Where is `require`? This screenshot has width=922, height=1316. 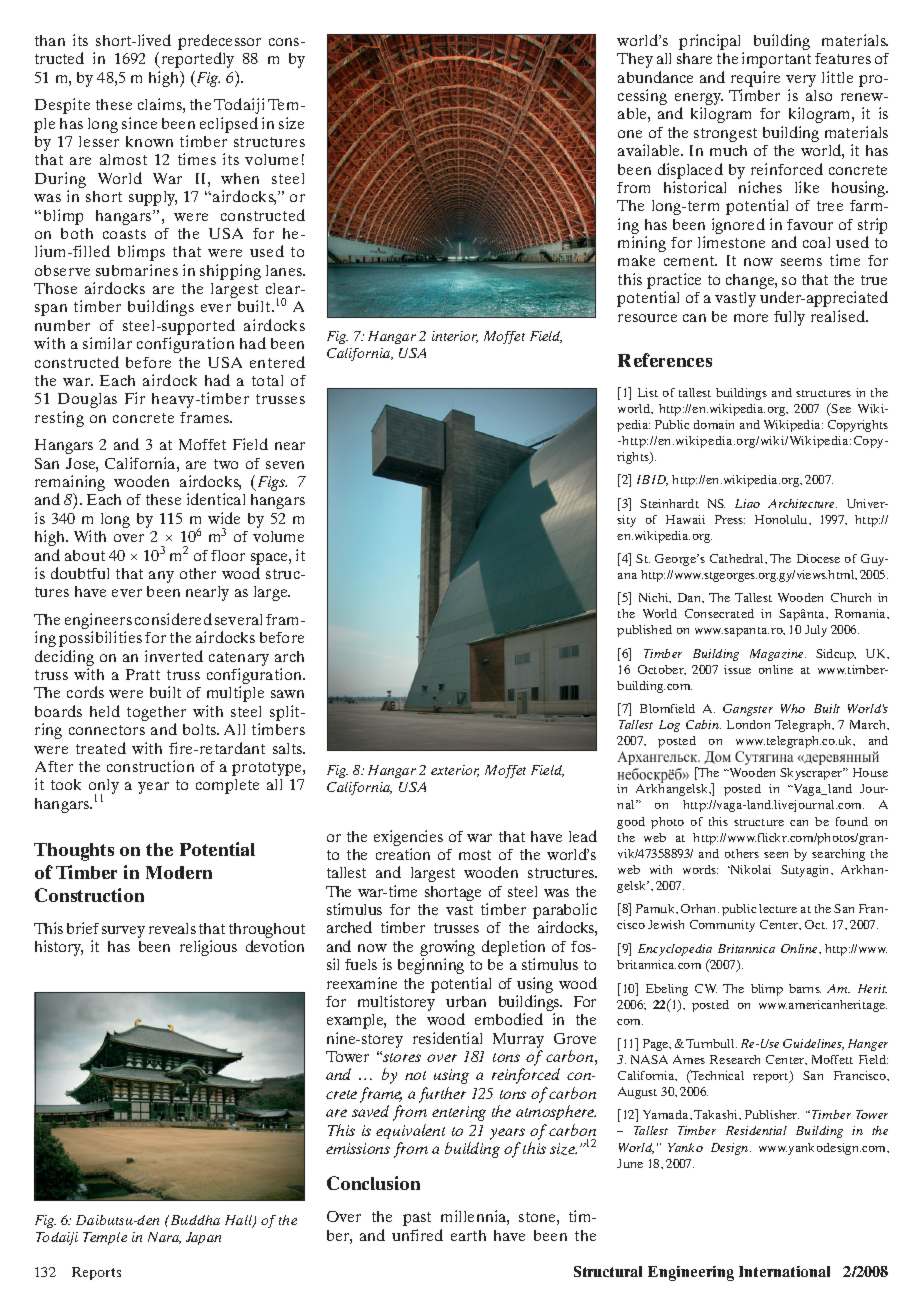 require is located at coordinates (755, 79).
